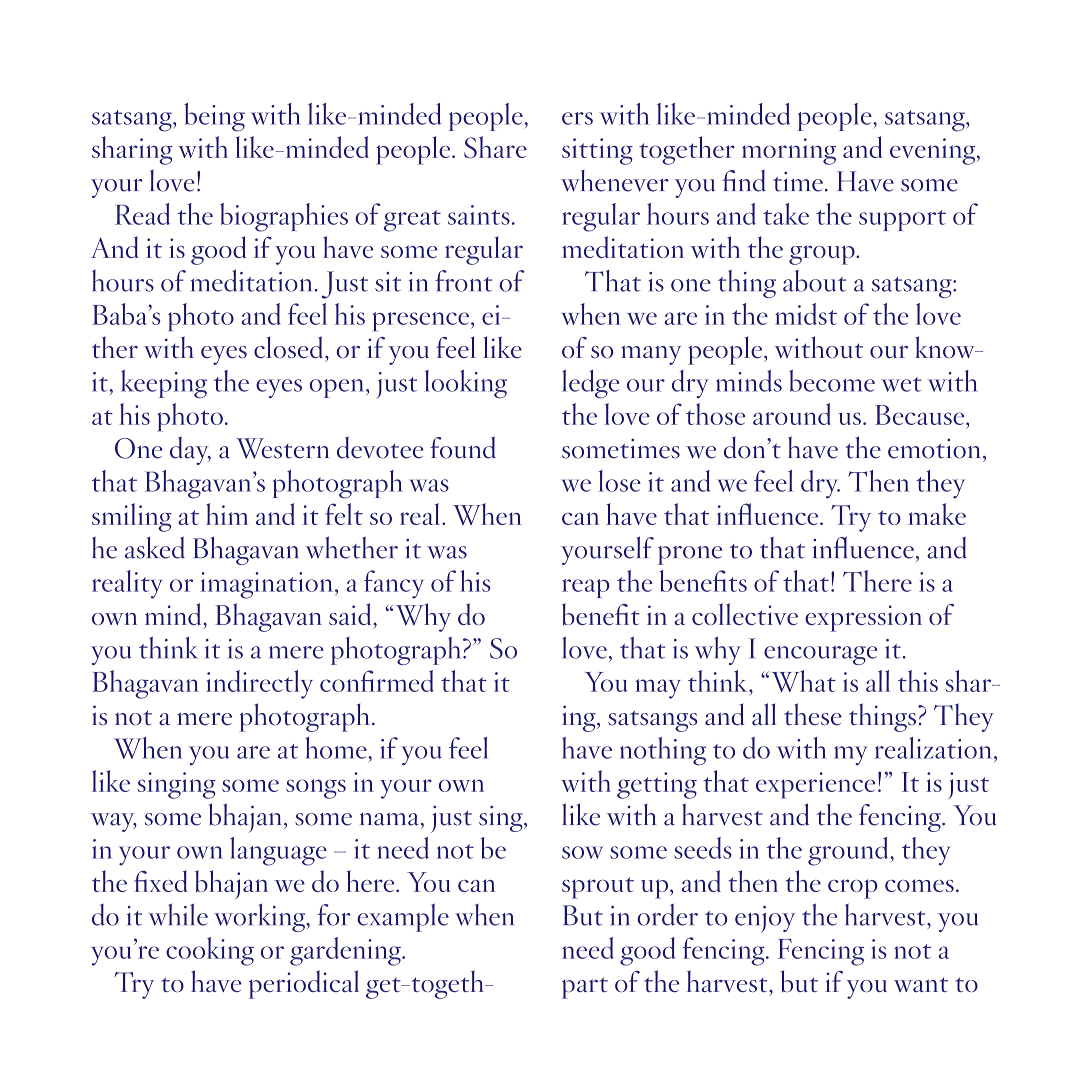  What do you see at coordinates (337, 748) in the screenshot?
I see `home` at bounding box center [337, 748].
